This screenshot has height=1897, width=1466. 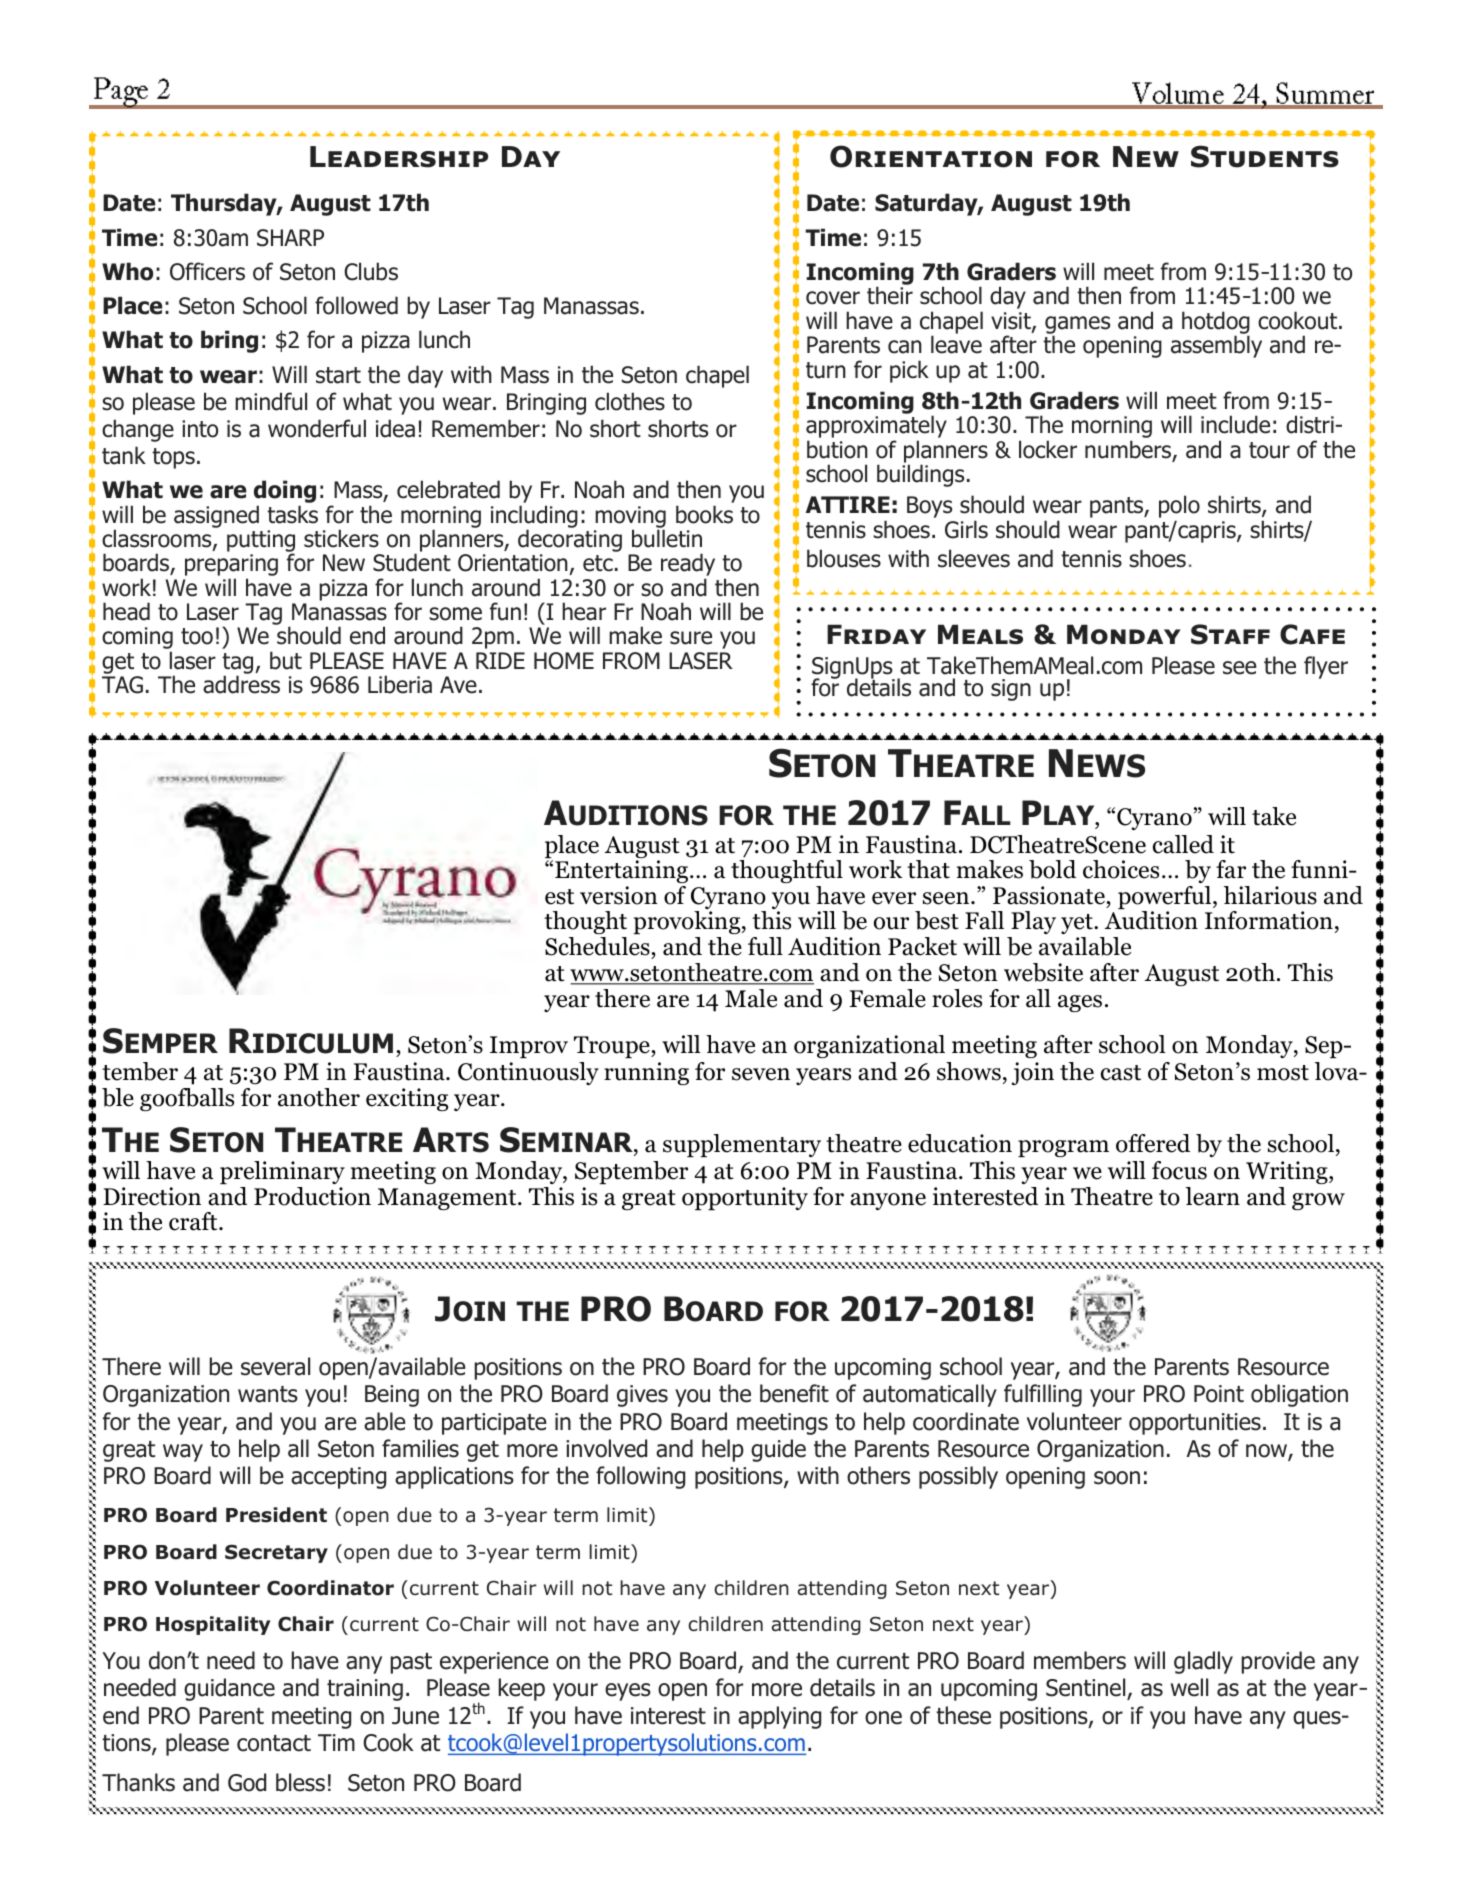 What do you see at coordinates (290, 238) in the screenshot?
I see `SHARP` at bounding box center [290, 238].
